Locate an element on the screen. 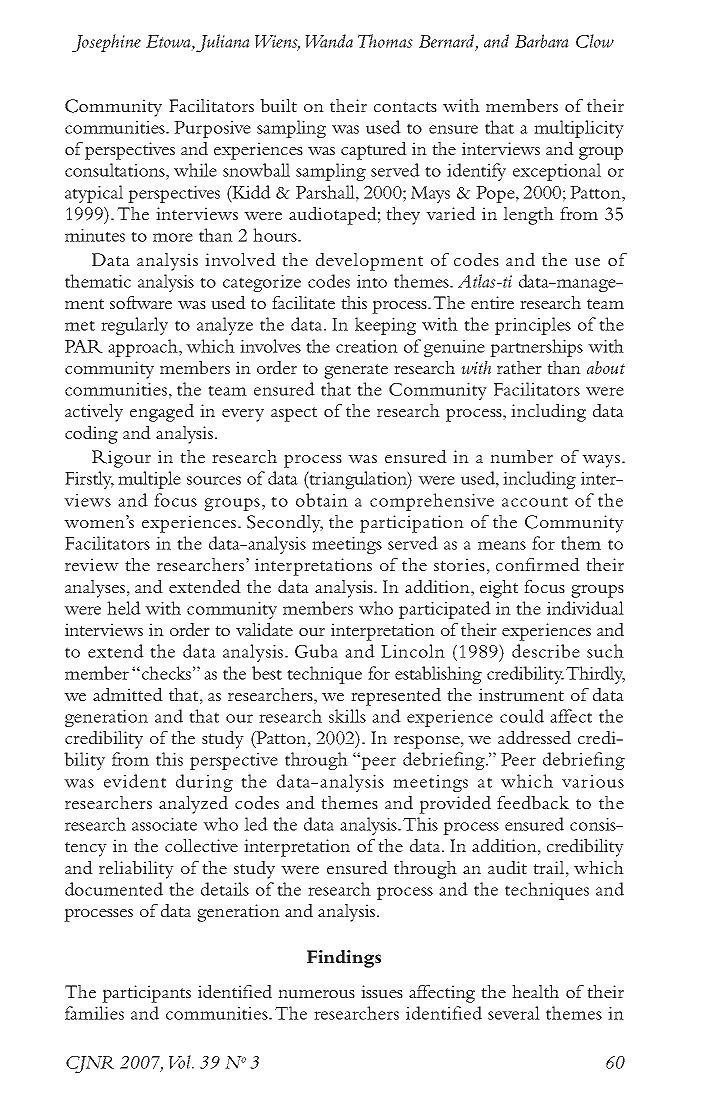 This screenshot has height=1109, width=710. evident is located at coordinates (135, 781).
